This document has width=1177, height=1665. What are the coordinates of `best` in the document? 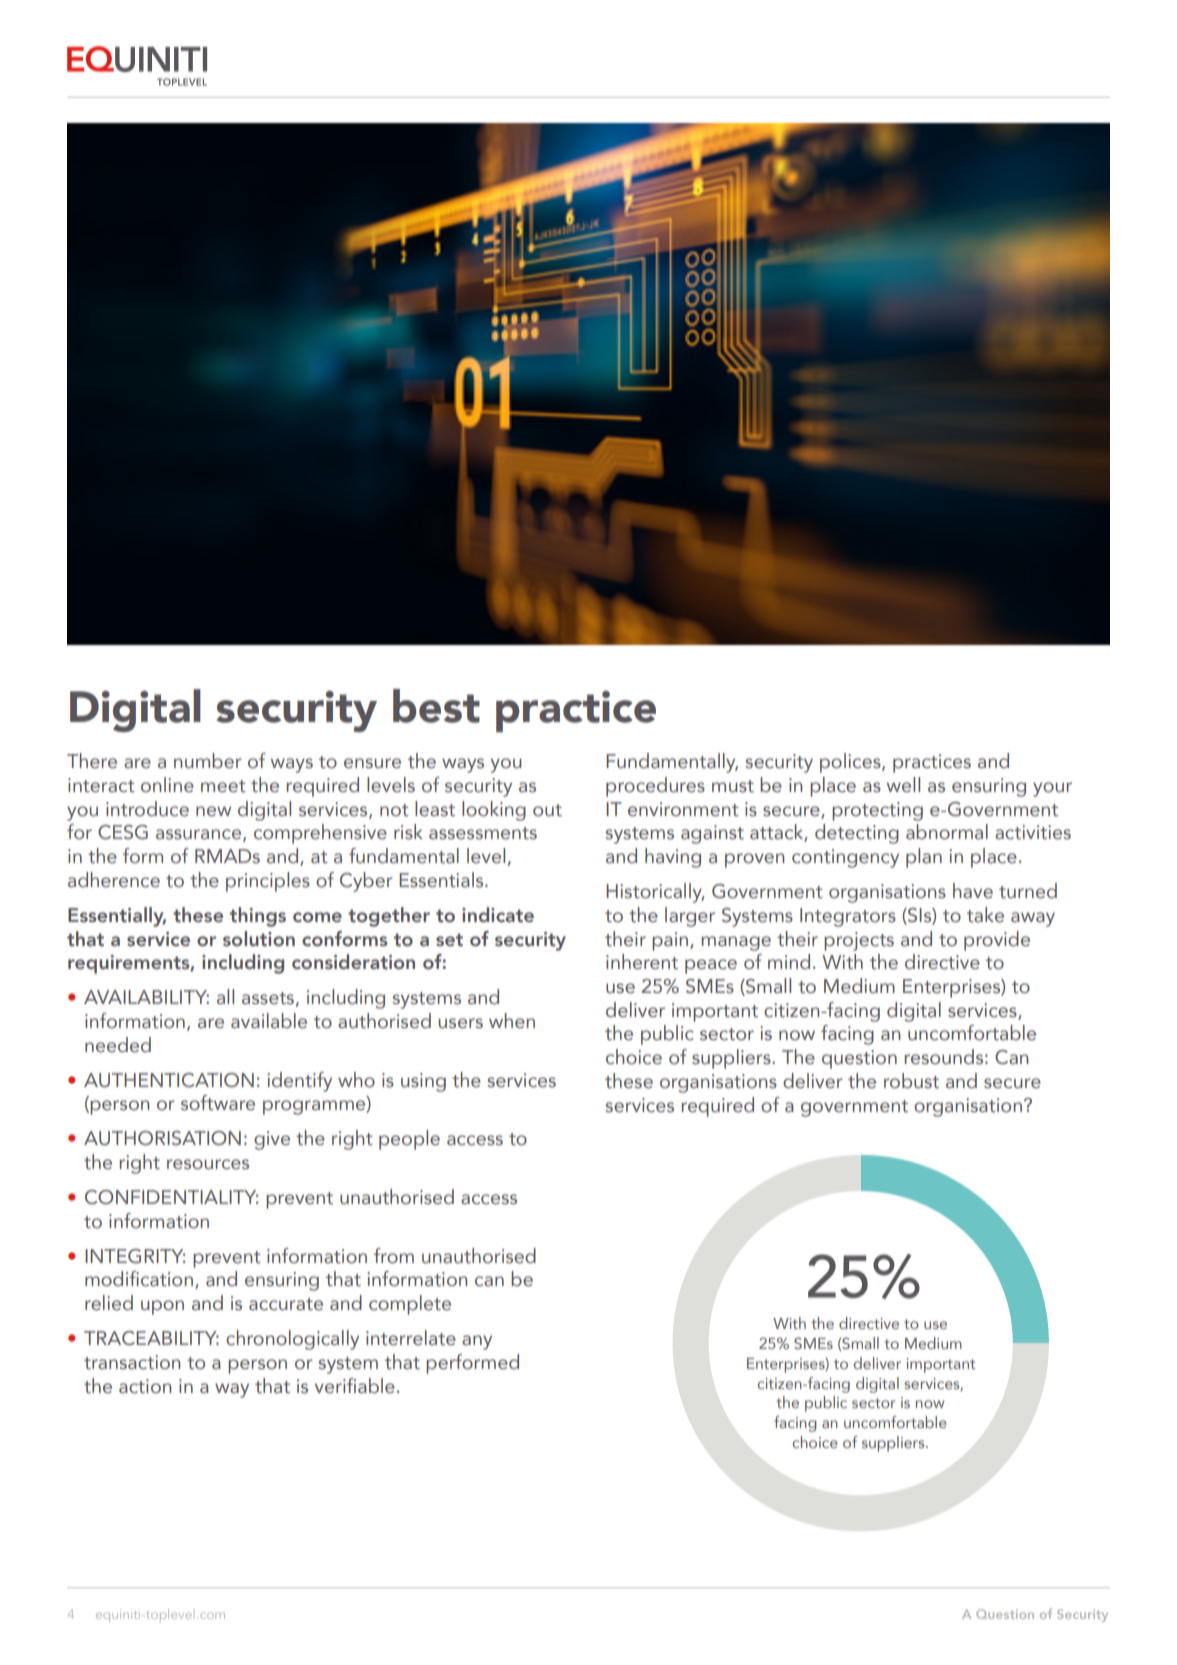 It's located at (436, 706).
